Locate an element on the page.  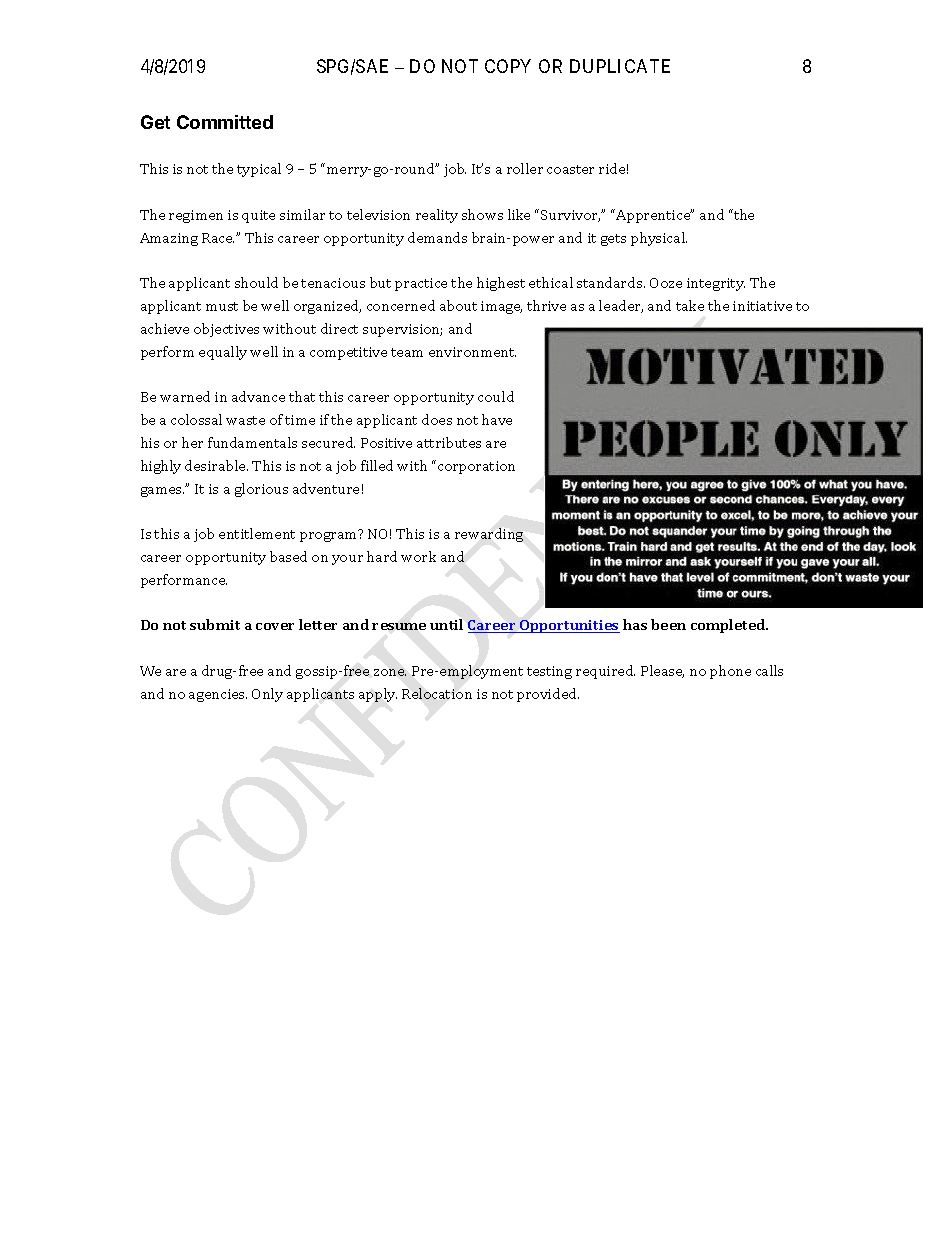
DUPLICATE is located at coordinates (620, 66).
